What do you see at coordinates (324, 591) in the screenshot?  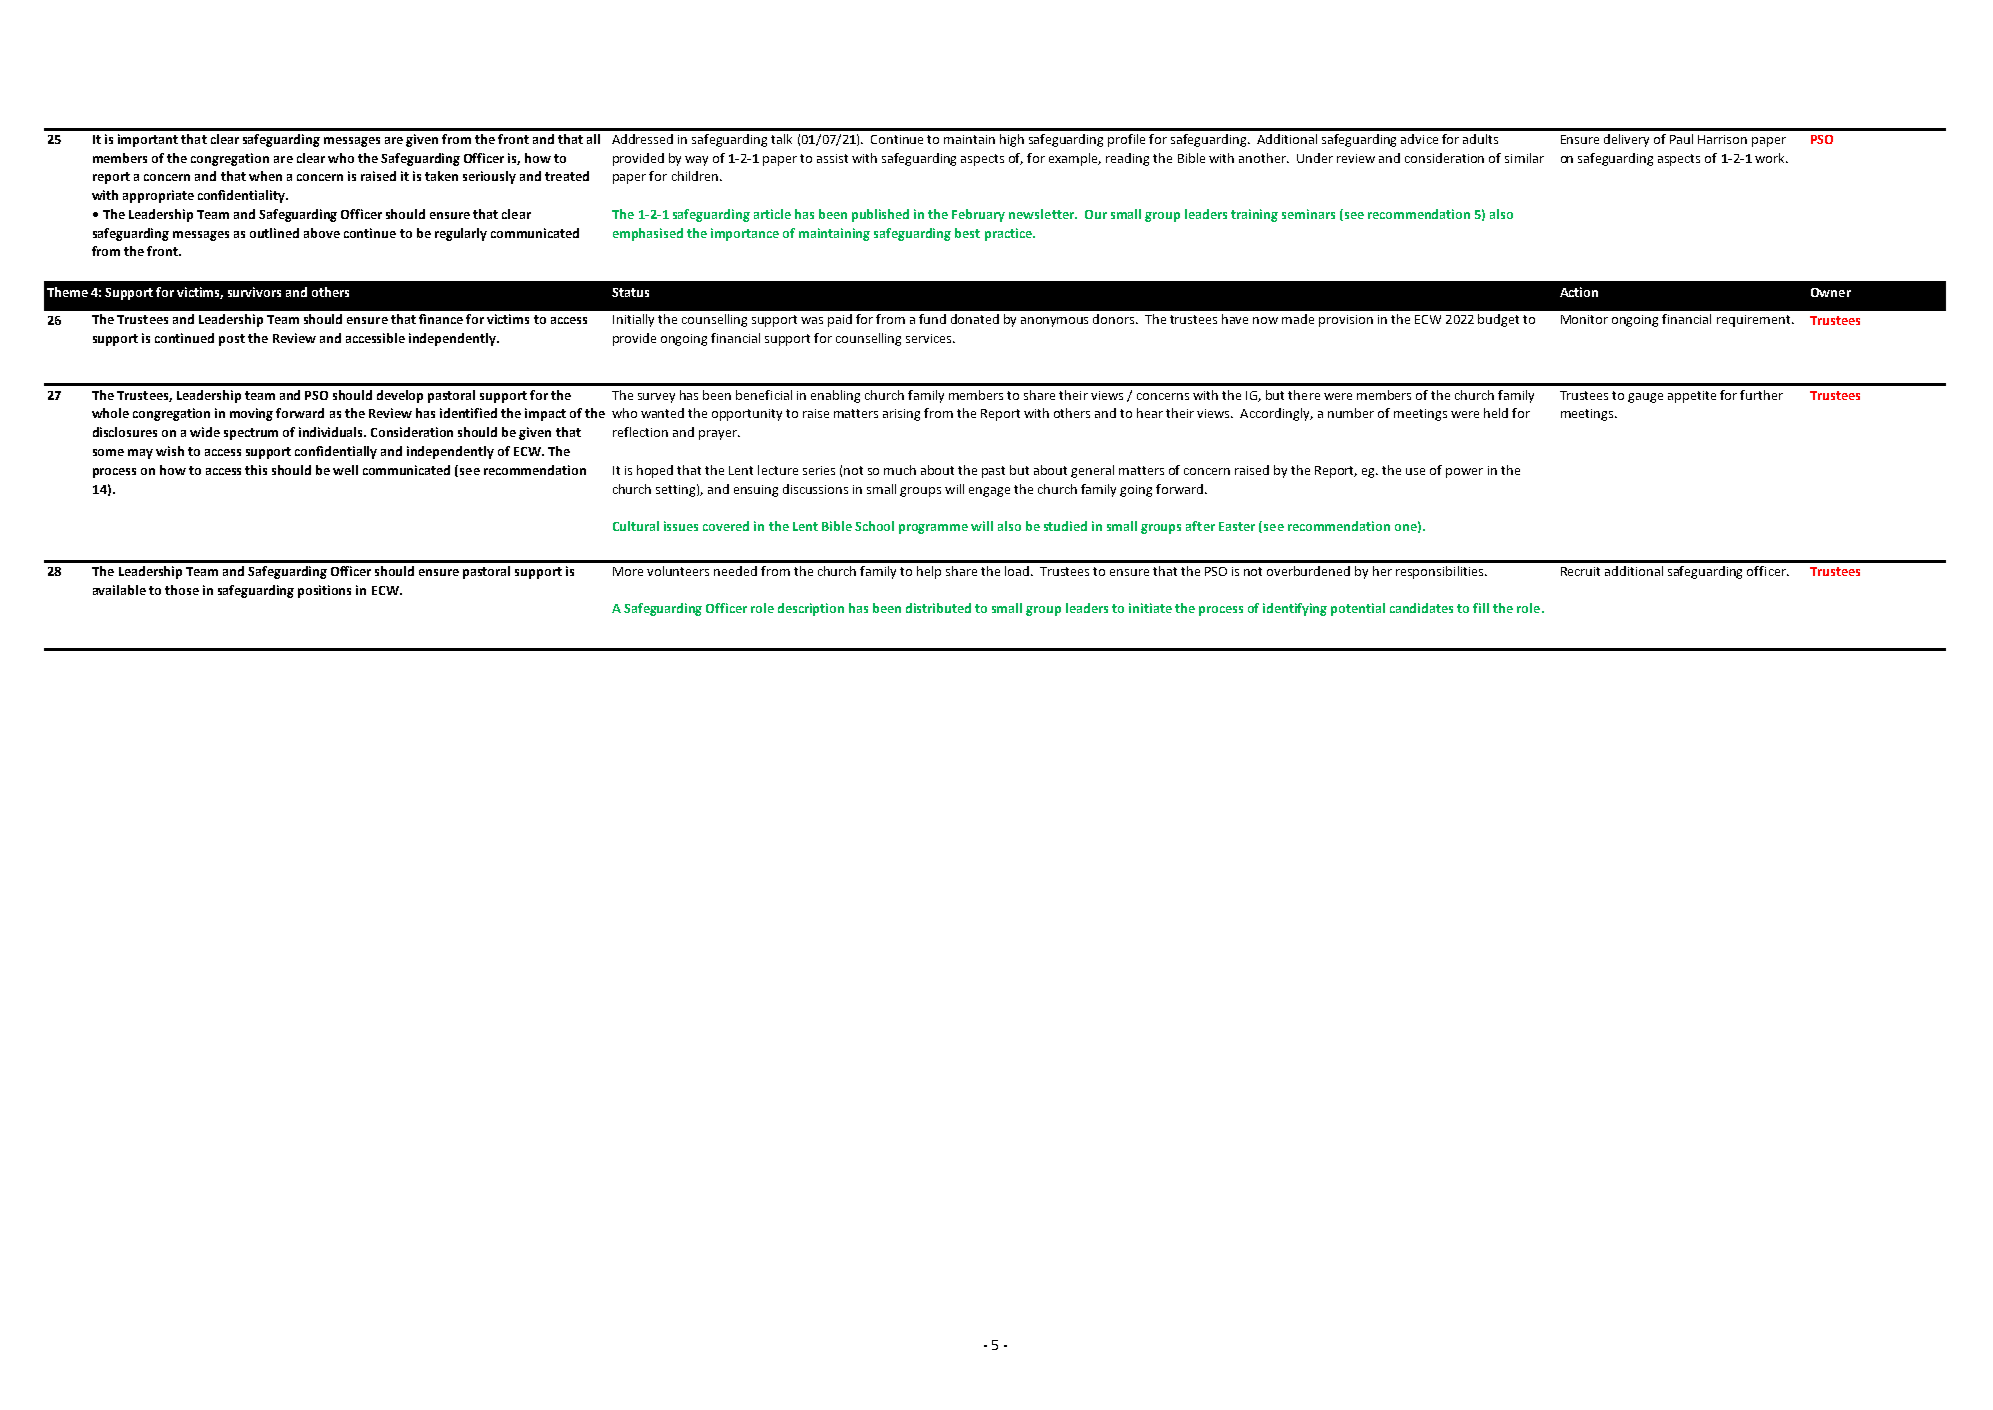 I see `positions` at bounding box center [324, 591].
